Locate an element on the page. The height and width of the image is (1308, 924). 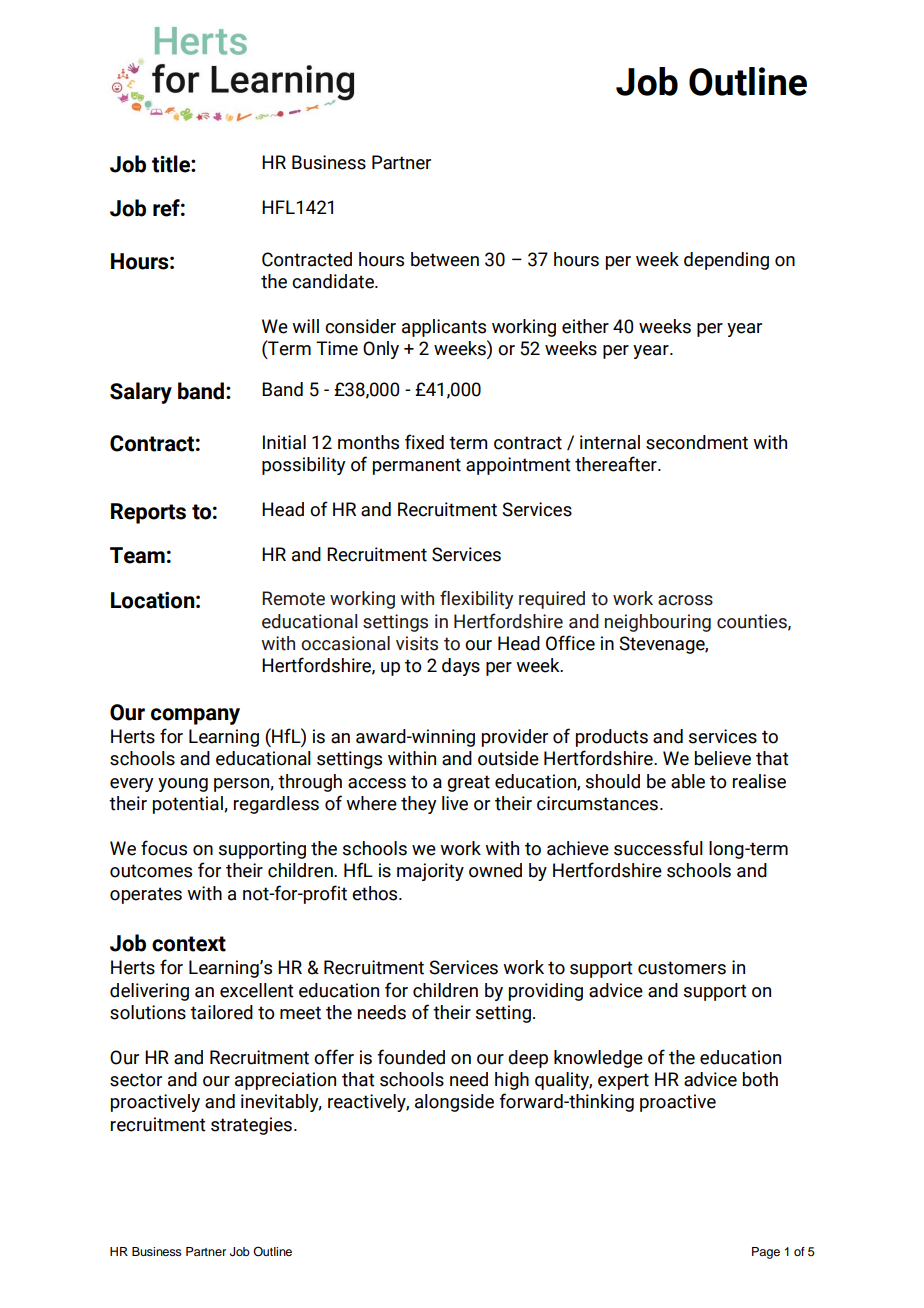
Reports is located at coordinates (148, 513).
